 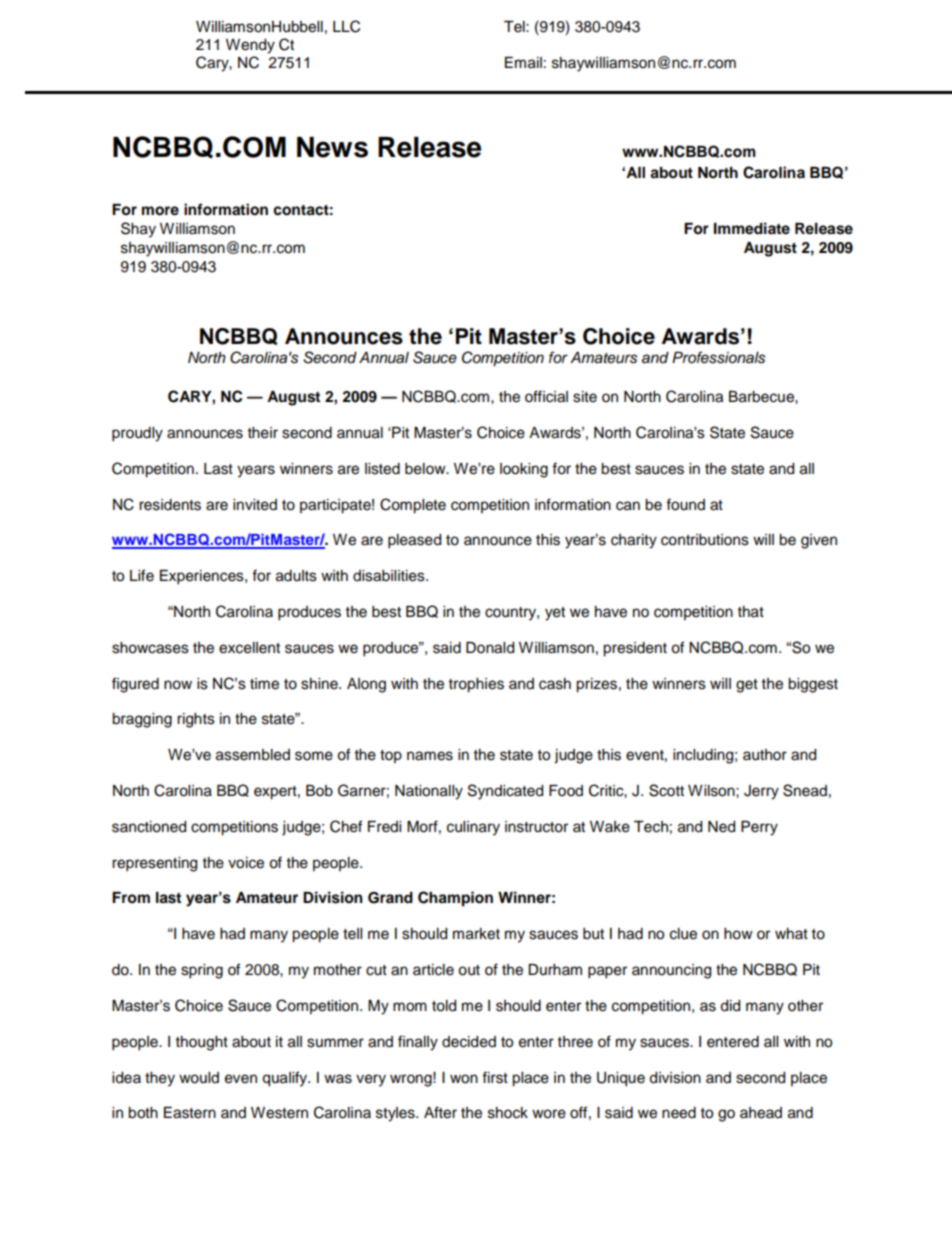 What do you see at coordinates (759, 828) in the screenshot?
I see `Perry` at bounding box center [759, 828].
